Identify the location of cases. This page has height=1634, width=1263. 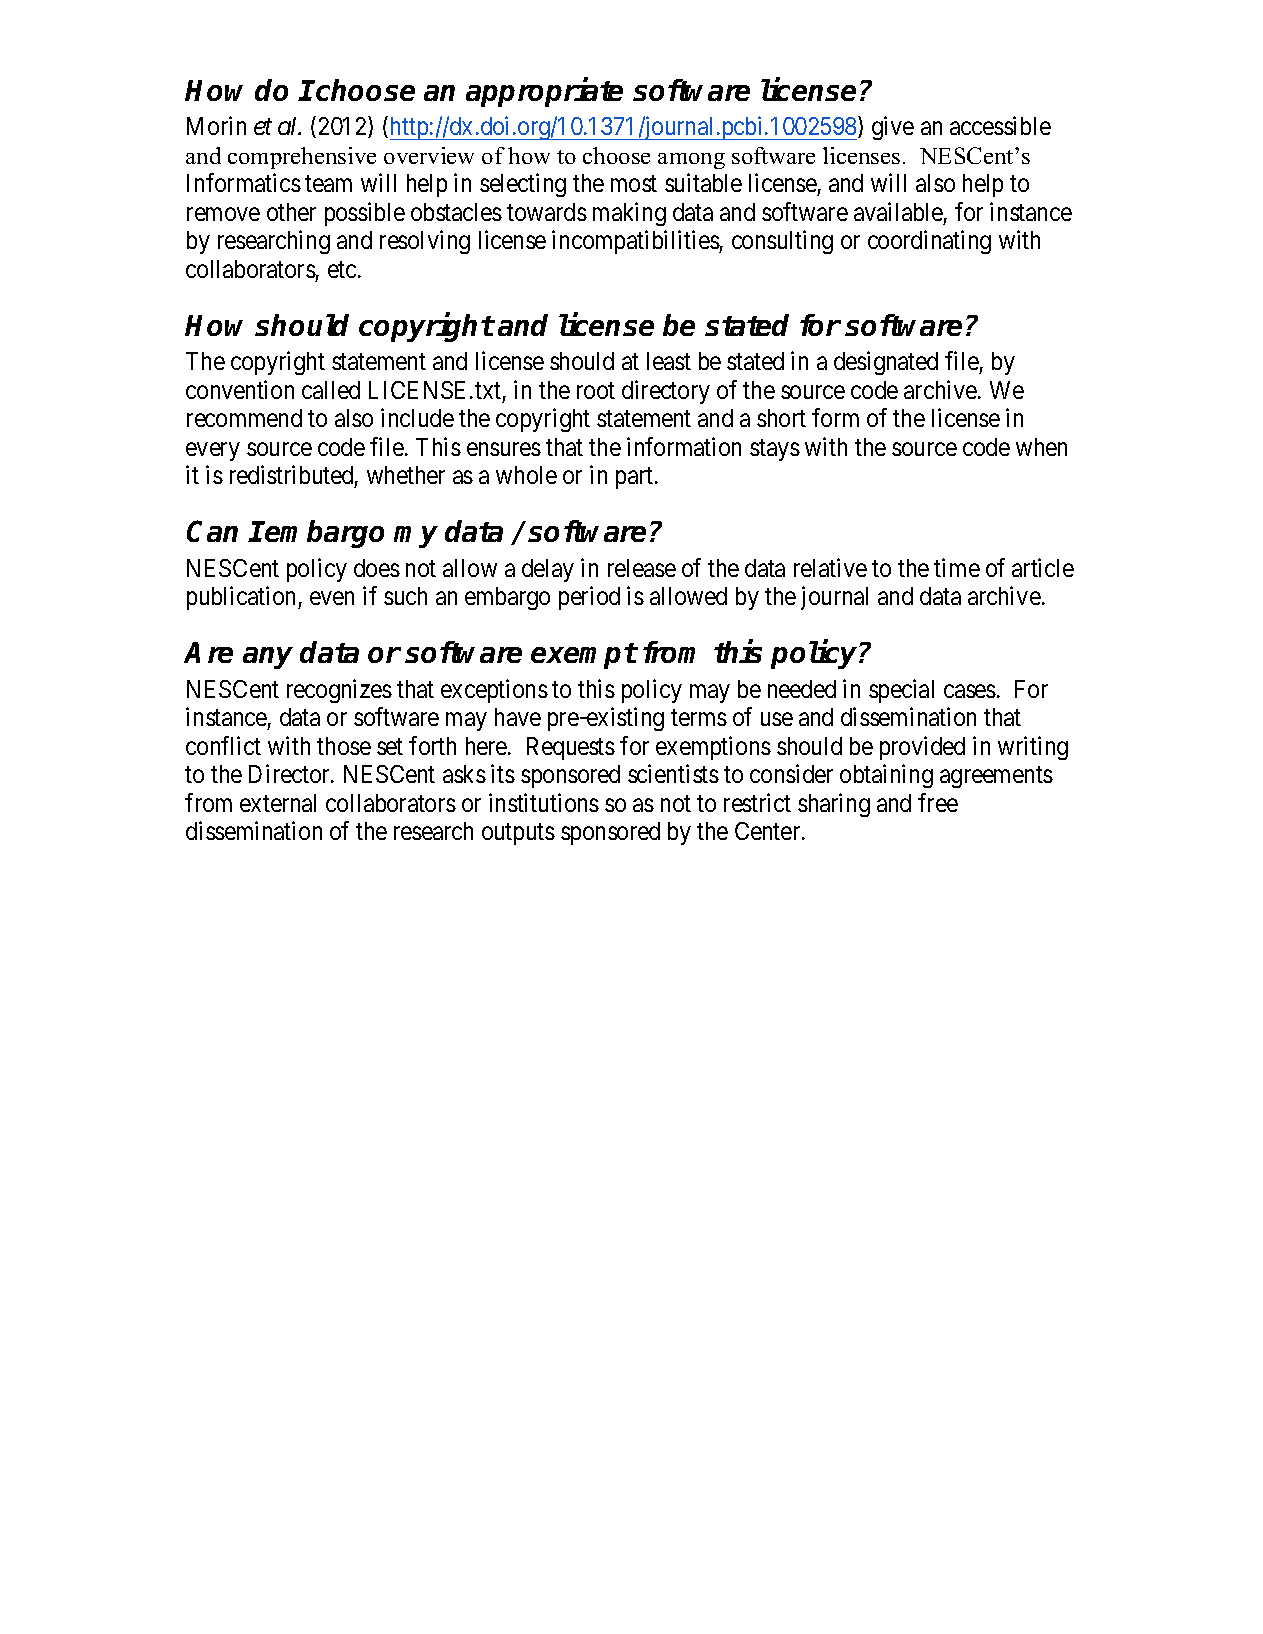
(970, 691).
